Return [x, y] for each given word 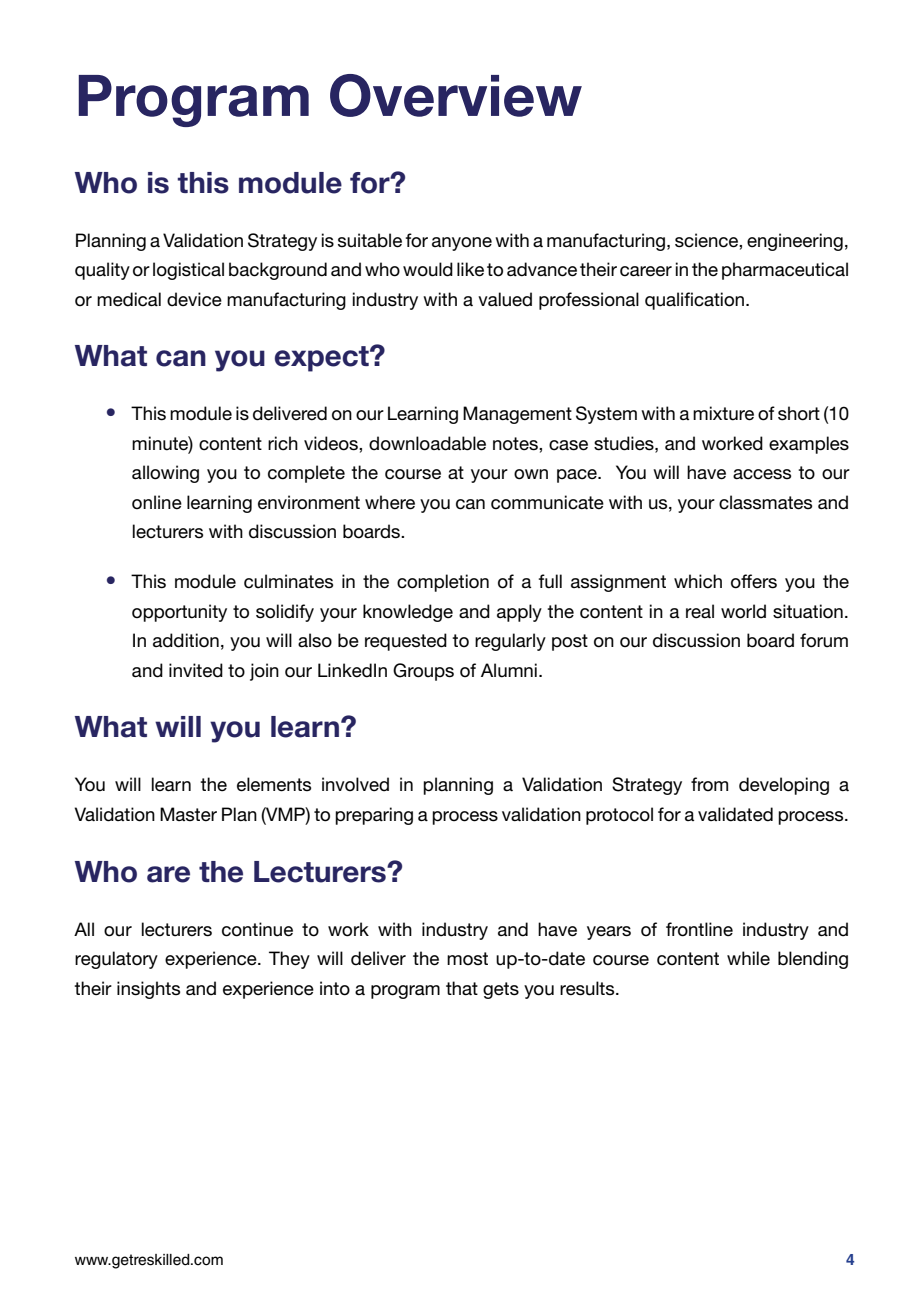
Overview [456, 95]
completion [443, 583]
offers [754, 581]
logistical [188, 271]
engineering [795, 242]
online [157, 502]
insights [148, 990]
